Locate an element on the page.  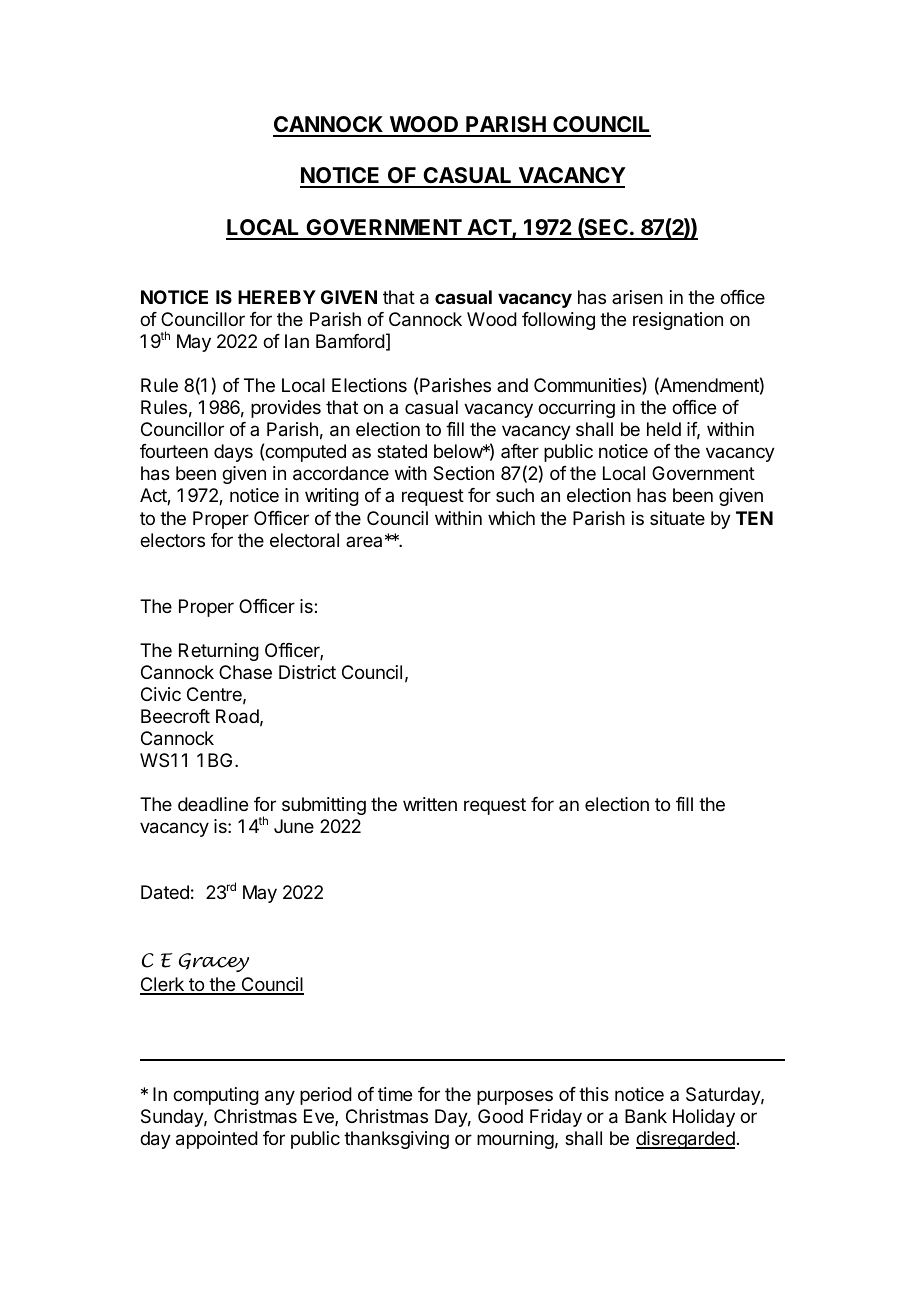
Bamford is located at coordinates (350, 341).
